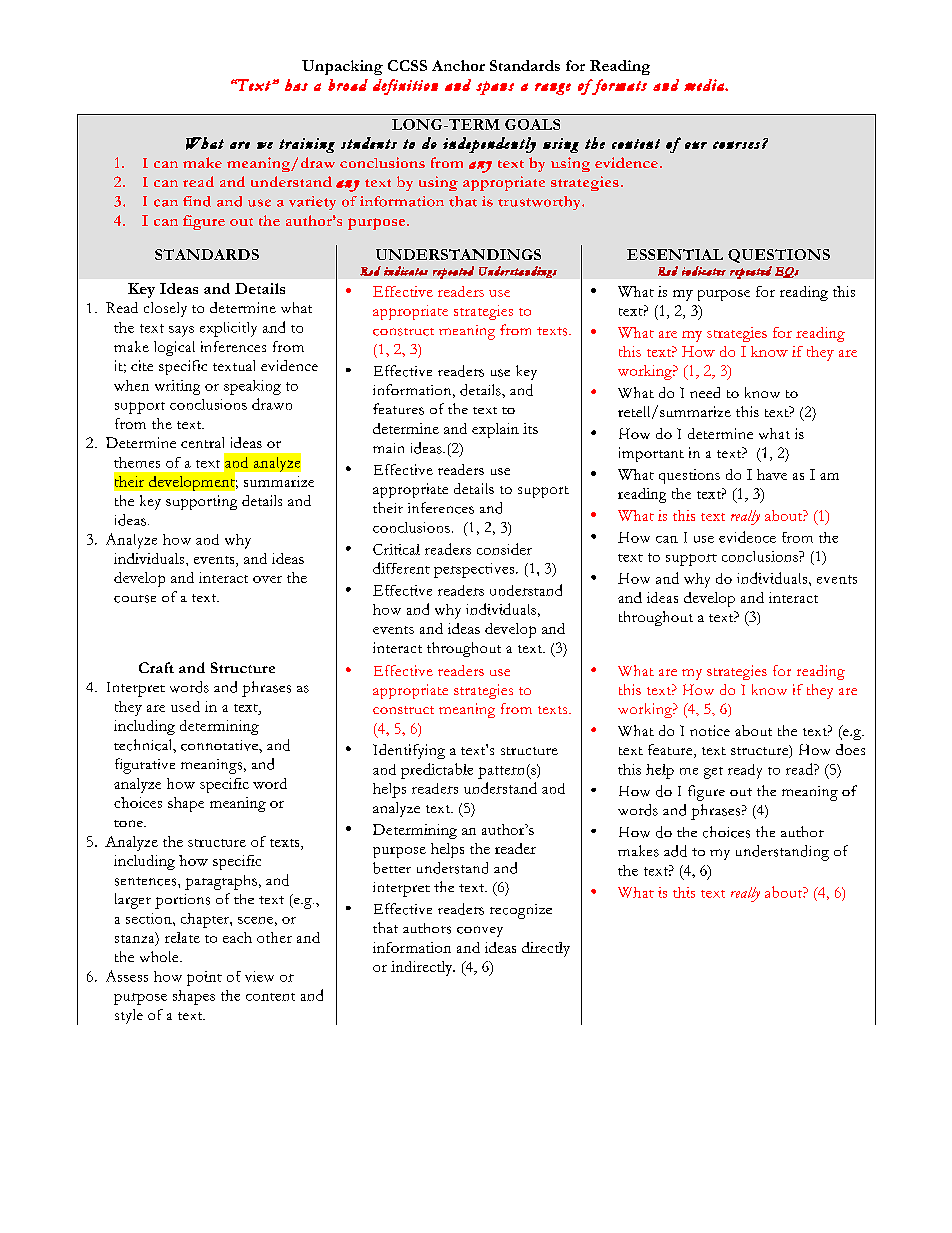  Describe the element at coordinates (177, 387) in the screenshot. I see `writing` at that location.
